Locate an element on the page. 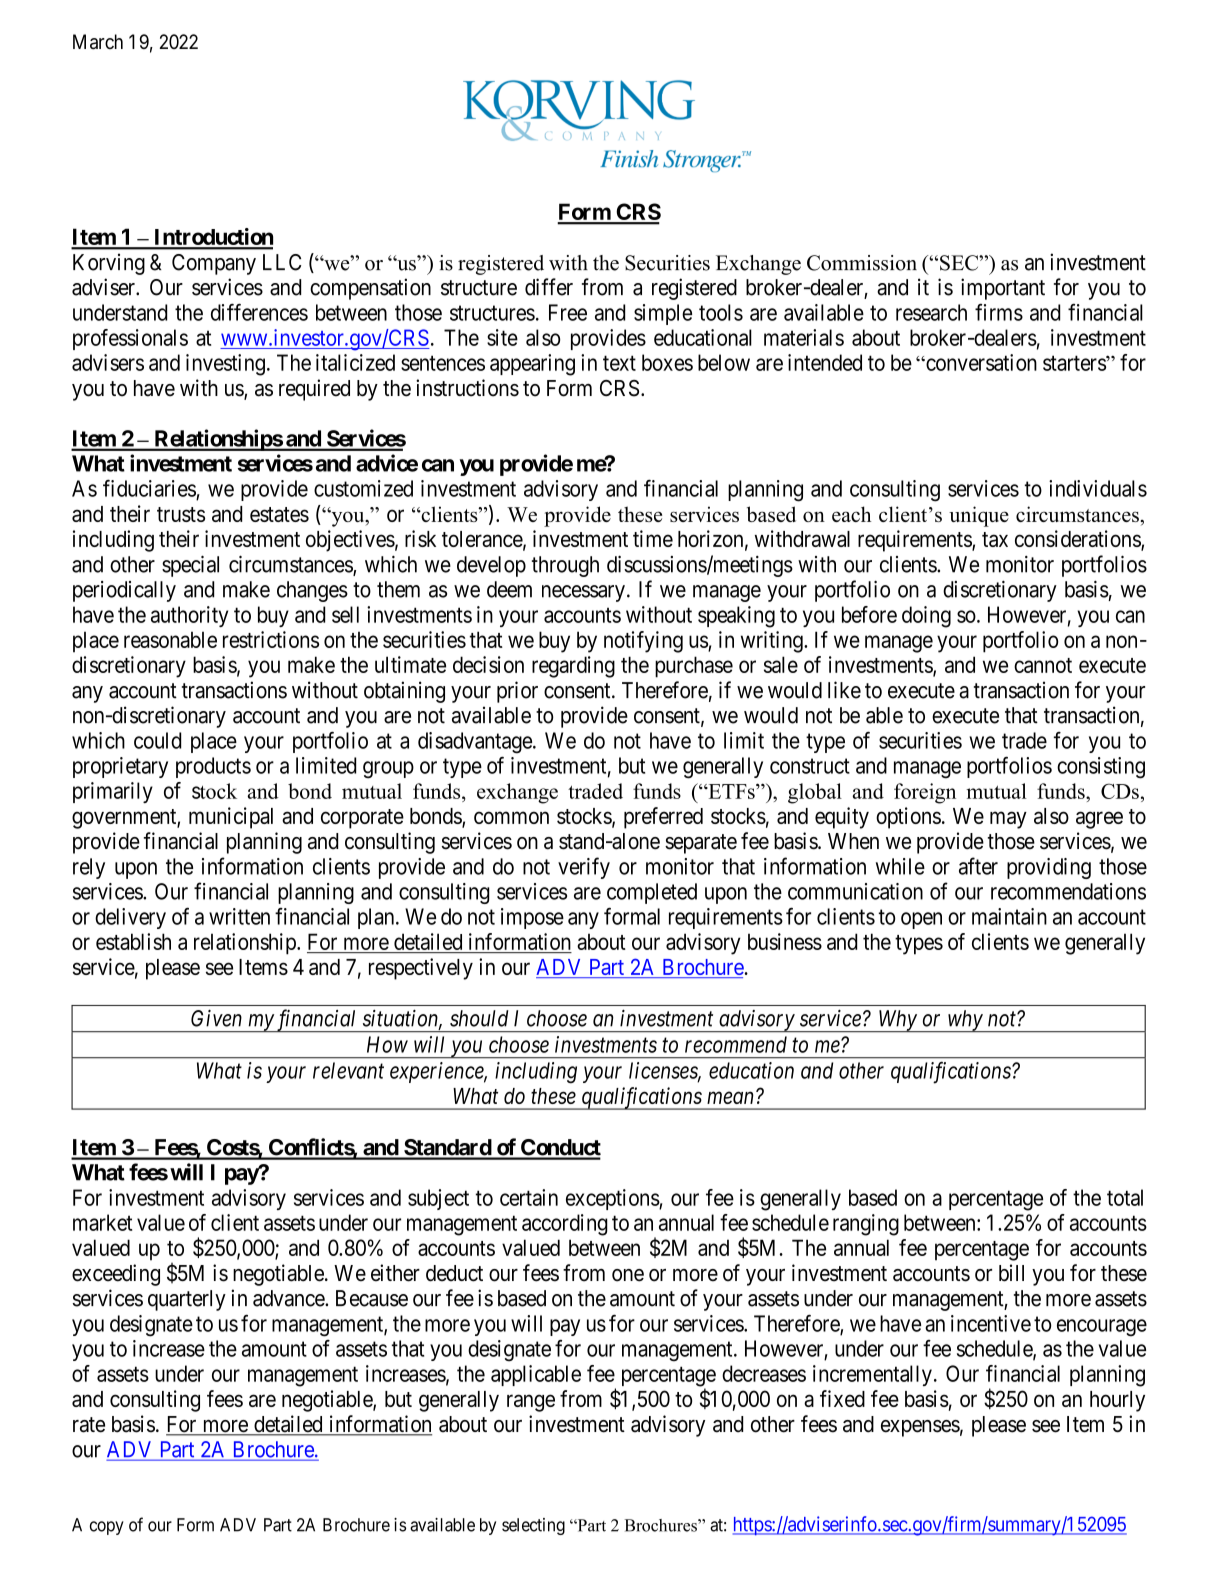 The height and width of the image is (1576, 1217). special is located at coordinates (190, 566).
